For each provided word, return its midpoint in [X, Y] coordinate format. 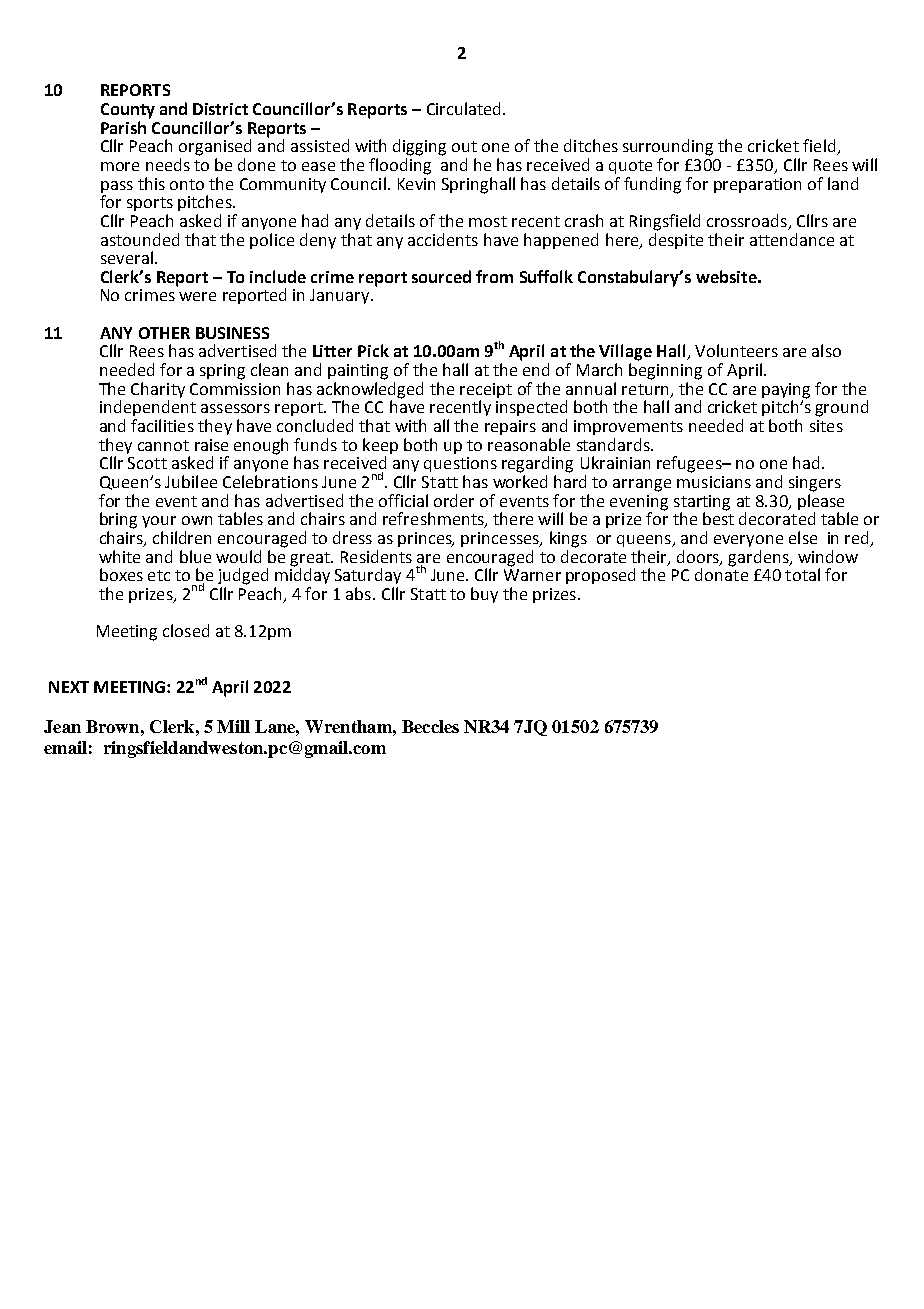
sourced [441, 276]
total [802, 574]
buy [484, 595]
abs [358, 593]
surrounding [668, 147]
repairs [510, 427]
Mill [233, 726]
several [127, 257]
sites [826, 426]
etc [159, 575]
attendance [792, 239]
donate [721, 573]
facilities [162, 425]
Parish [123, 127]
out [464, 146]
